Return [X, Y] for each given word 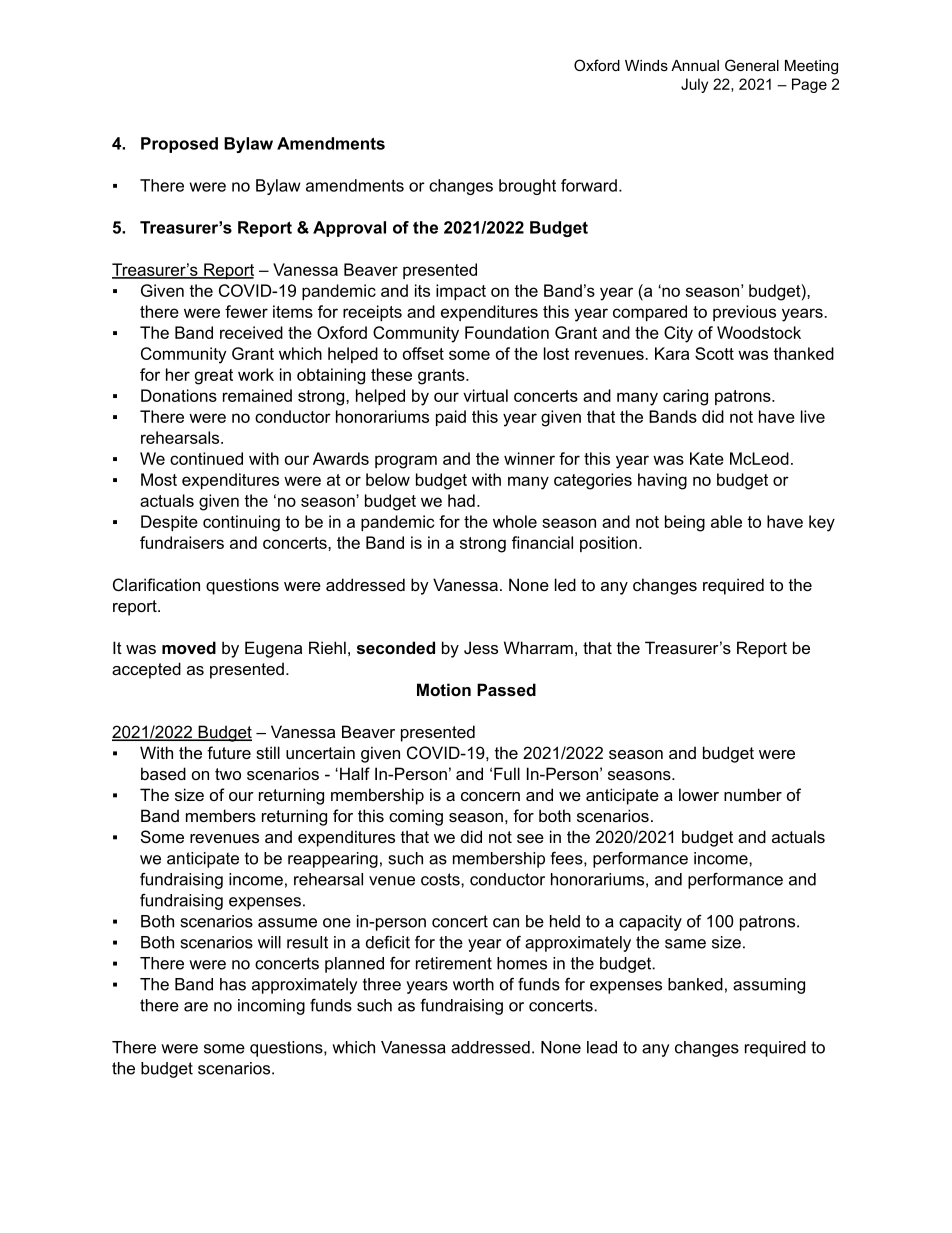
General [752, 65]
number [753, 794]
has [233, 984]
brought [527, 187]
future [229, 752]
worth [473, 984]
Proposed [179, 145]
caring [685, 397]
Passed [506, 689]
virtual [485, 395]
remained [257, 395]
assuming [769, 986]
